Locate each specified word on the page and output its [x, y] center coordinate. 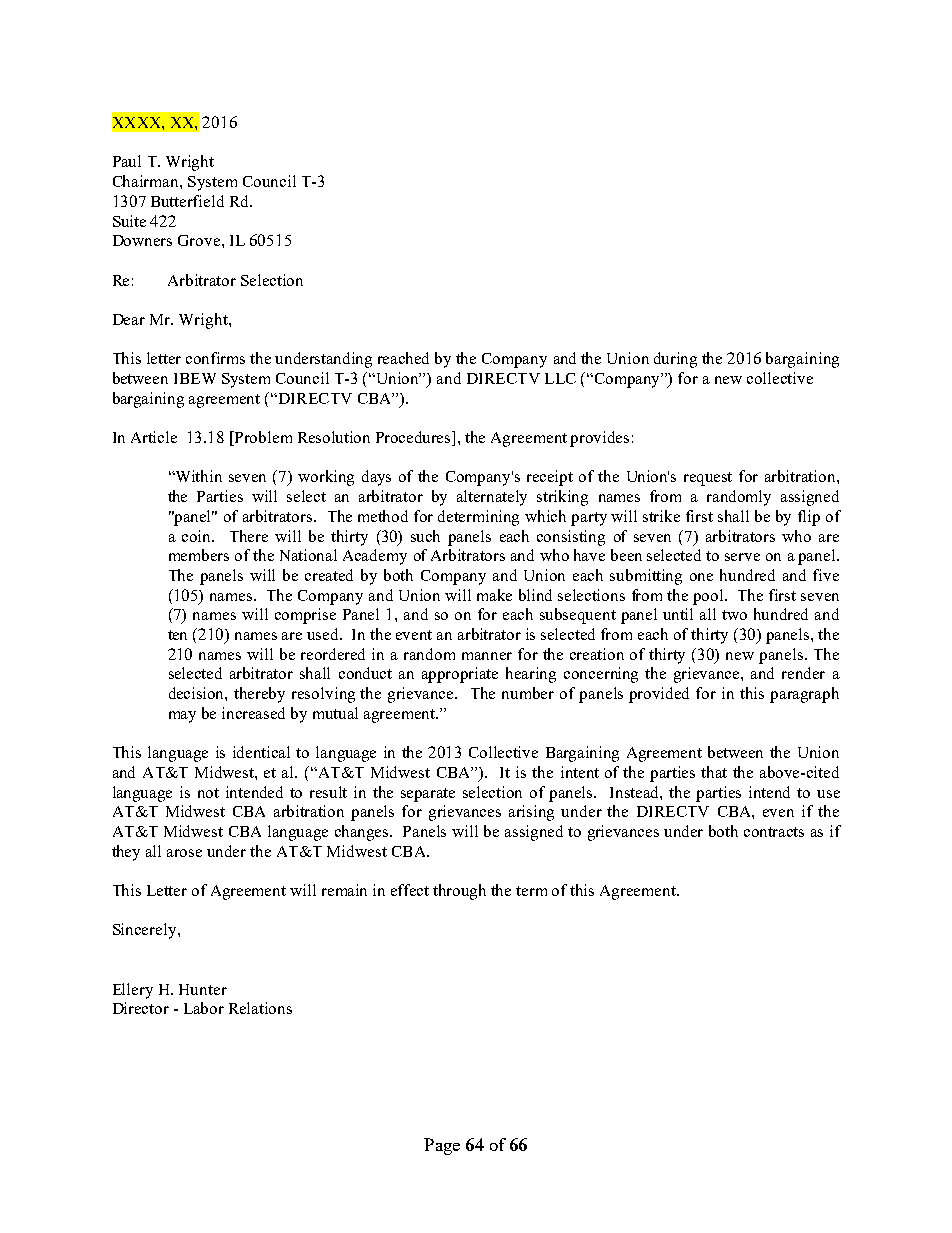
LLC [560, 378]
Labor [204, 1008]
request [708, 479]
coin [198, 536]
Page [442, 1146]
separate [428, 795]
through [459, 892]
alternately [492, 498]
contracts [774, 832]
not [208, 793]
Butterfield [187, 201]
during [675, 360]
